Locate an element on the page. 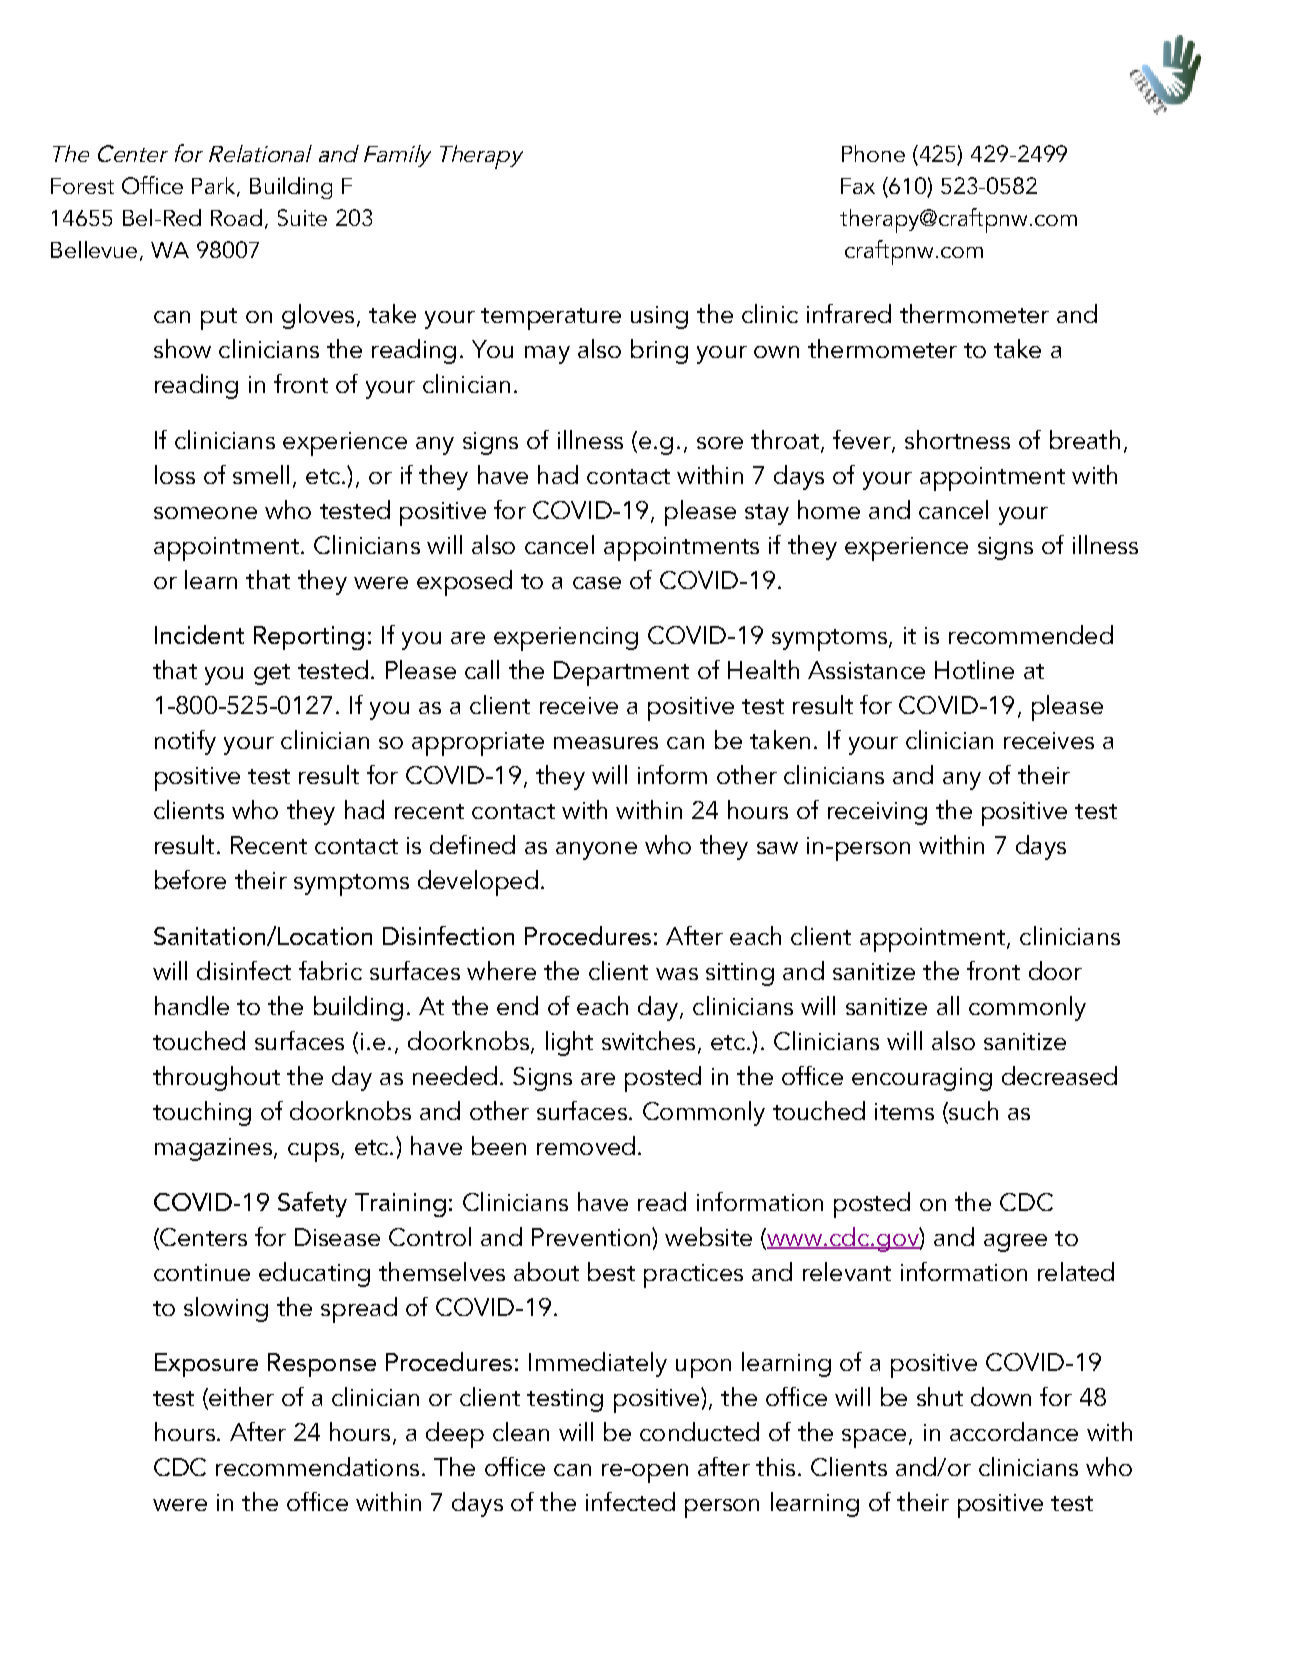  either is located at coordinates (240, 1398).
